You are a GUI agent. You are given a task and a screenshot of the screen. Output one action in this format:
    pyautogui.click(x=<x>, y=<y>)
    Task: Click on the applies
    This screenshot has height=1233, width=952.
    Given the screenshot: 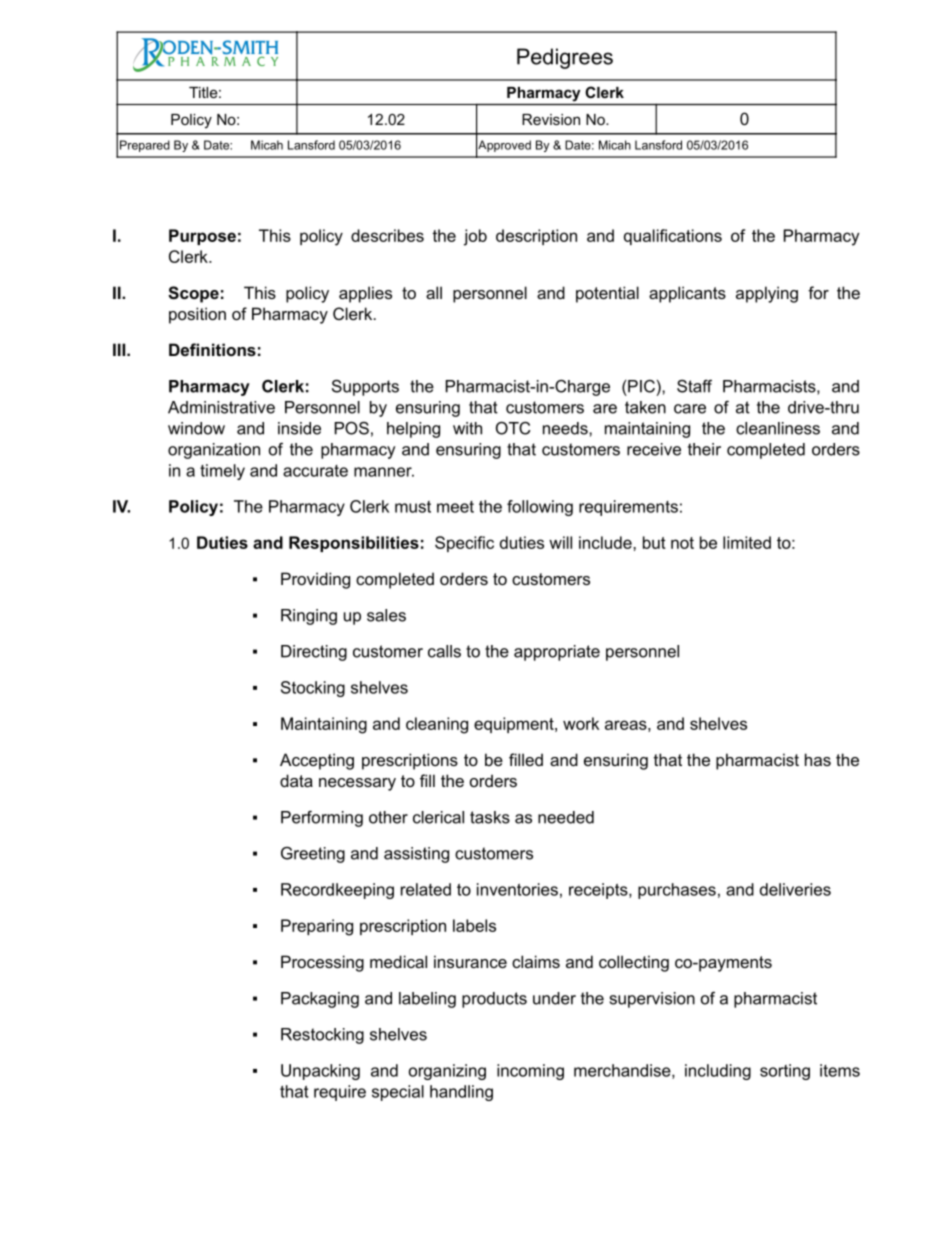 What is the action you would take?
    pyautogui.click(x=365, y=294)
